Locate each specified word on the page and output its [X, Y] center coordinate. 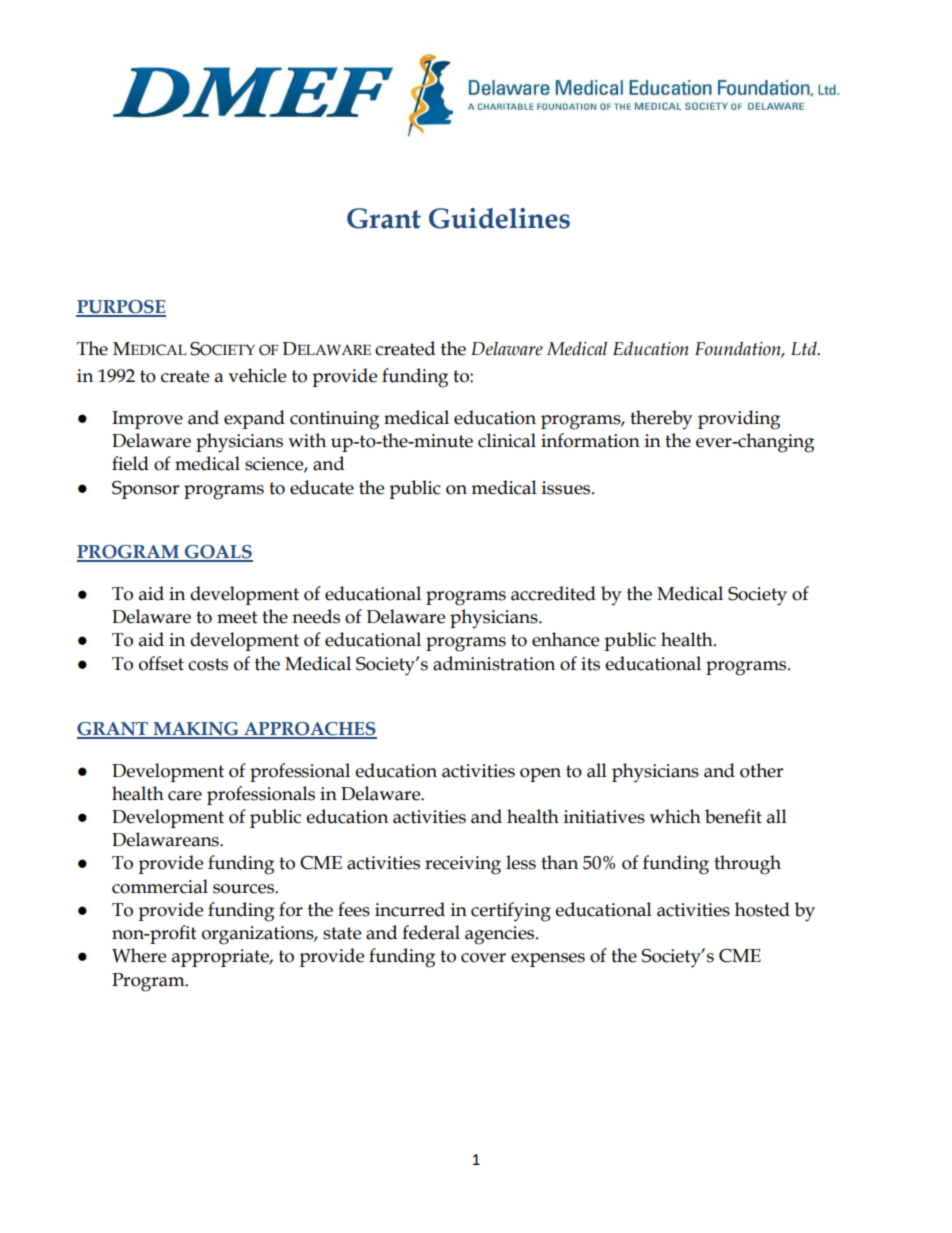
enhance [565, 639]
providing [739, 420]
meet [237, 617]
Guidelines [499, 218]
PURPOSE [121, 308]
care [185, 796]
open [540, 775]
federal [431, 932]
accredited [553, 593]
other [761, 770]
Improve [147, 420]
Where [139, 955]
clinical [507, 440]
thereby [661, 419]
